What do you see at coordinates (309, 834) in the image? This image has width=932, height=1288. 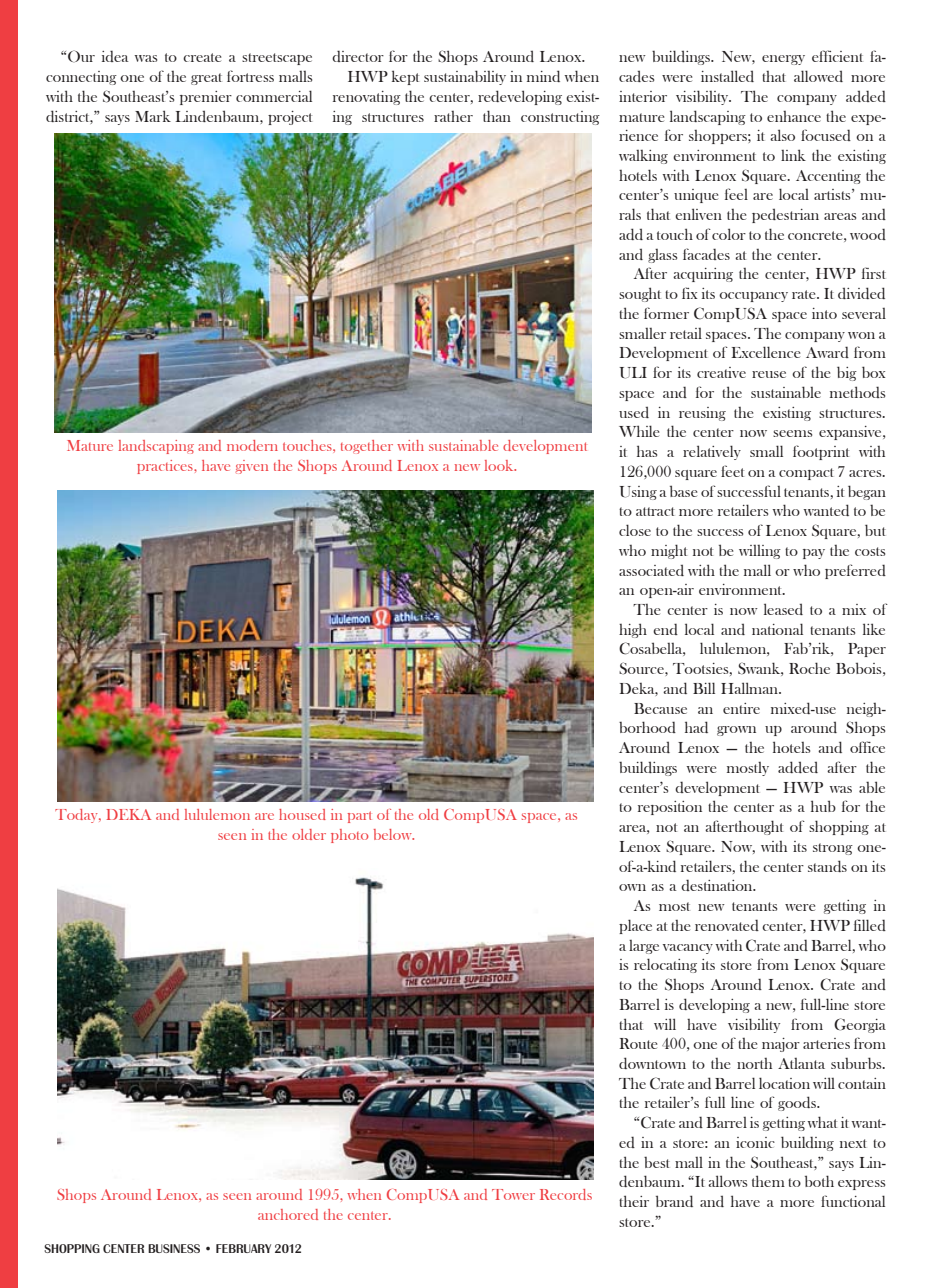 I see `older` at bounding box center [309, 834].
